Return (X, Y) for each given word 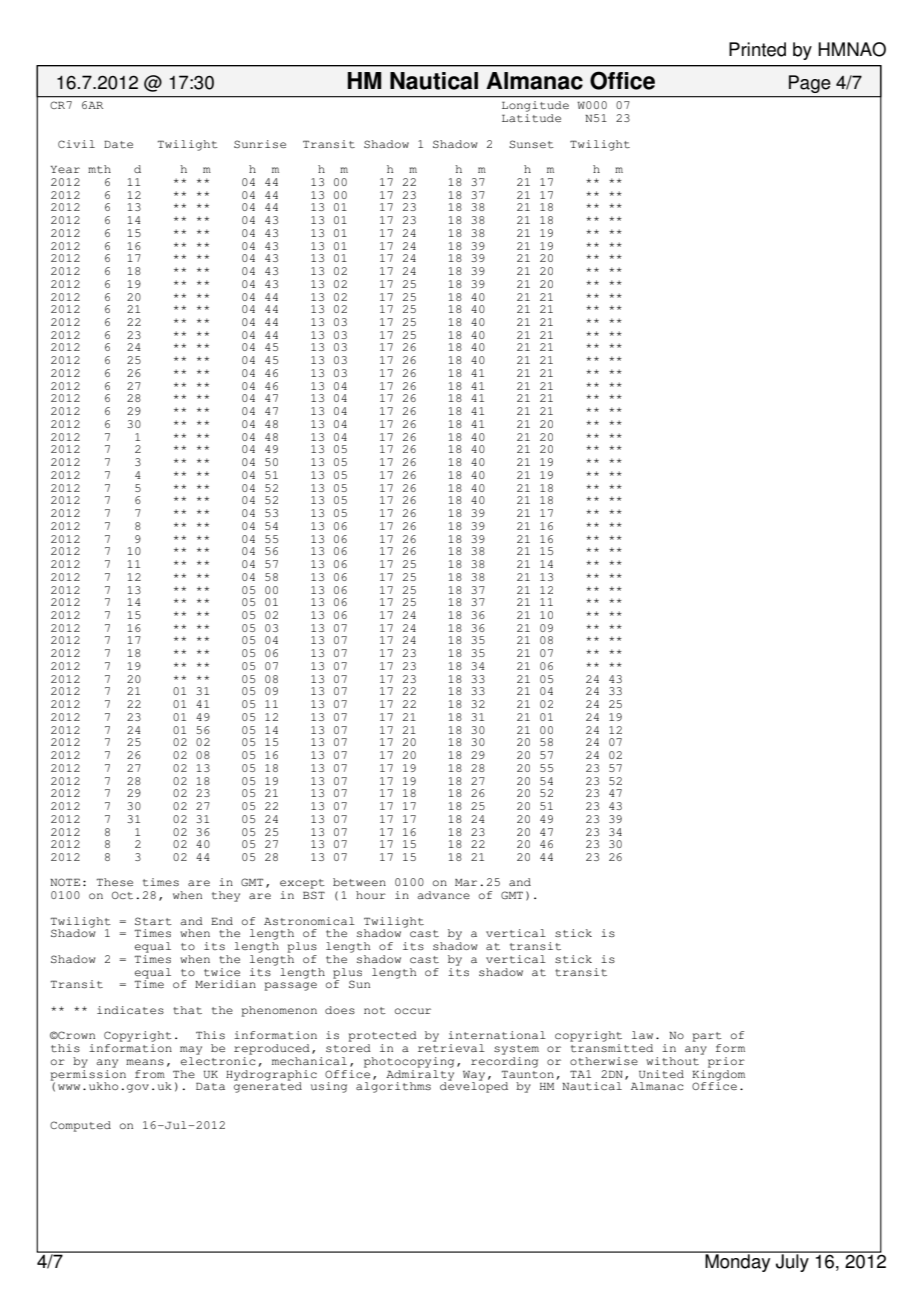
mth (99, 169)
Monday (738, 1262)
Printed (757, 49)
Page (809, 84)
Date (118, 144)
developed (474, 1086)
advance (443, 895)
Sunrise (260, 144)
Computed (80, 1126)
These (114, 882)
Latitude (531, 118)
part (707, 1037)
